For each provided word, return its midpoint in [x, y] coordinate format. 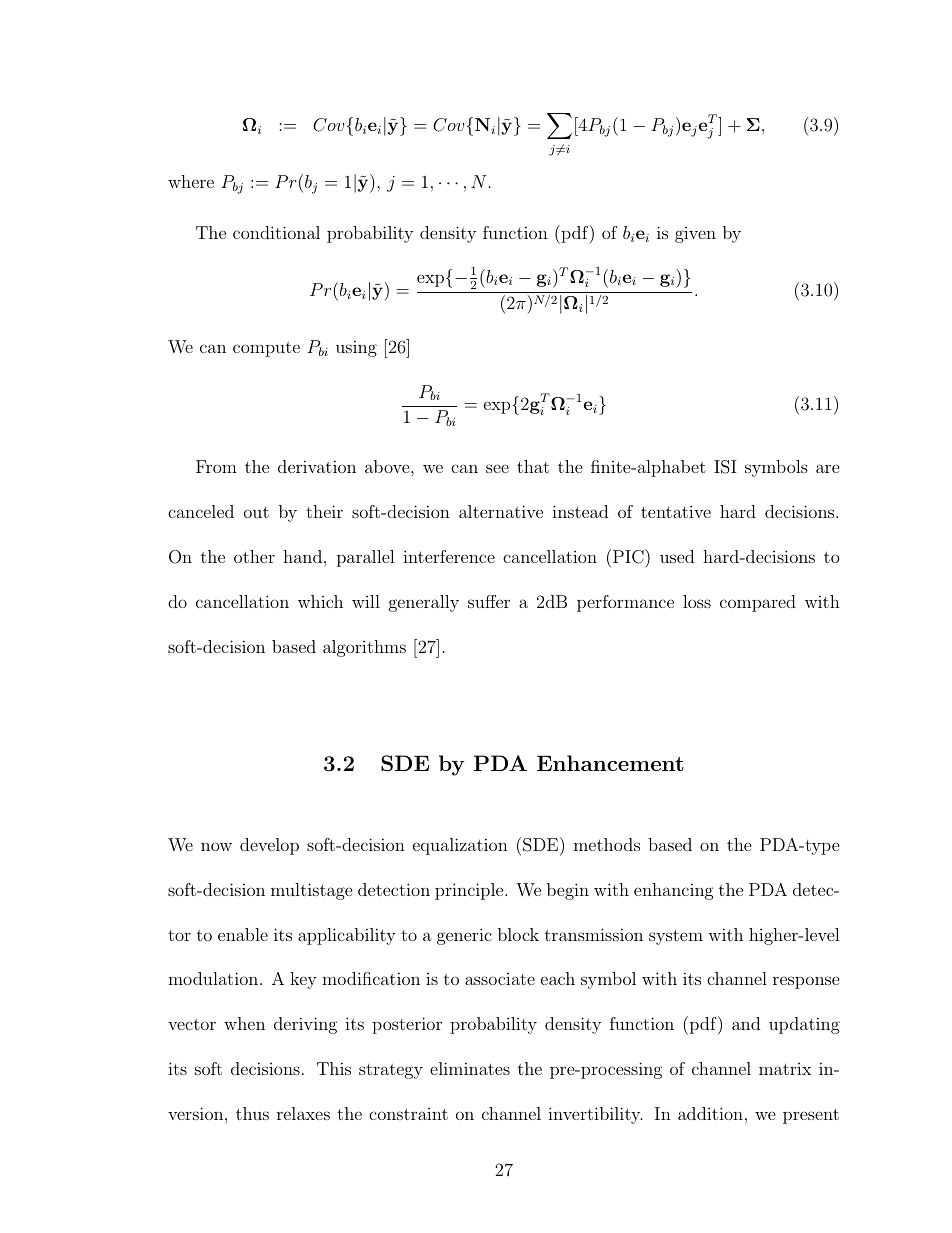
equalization [460, 846]
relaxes [303, 1113]
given [695, 235]
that [533, 466]
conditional [276, 232]
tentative [676, 512]
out [256, 512]
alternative [501, 511]
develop [269, 846]
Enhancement [610, 763]
